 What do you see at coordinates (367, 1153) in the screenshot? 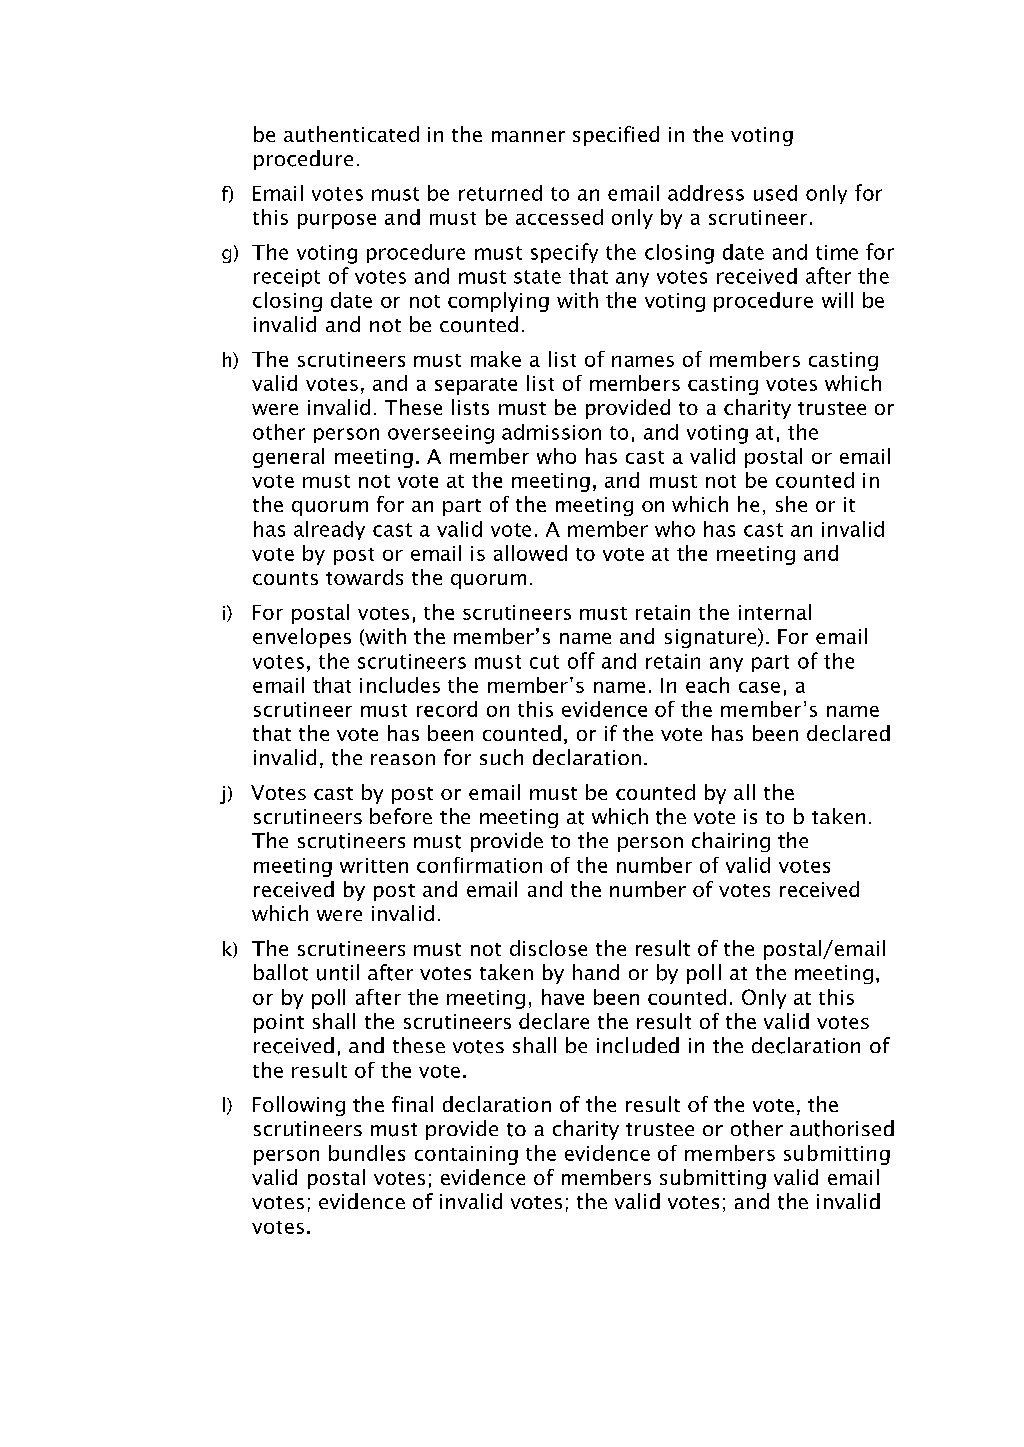
I see `bundles` at bounding box center [367, 1153].
